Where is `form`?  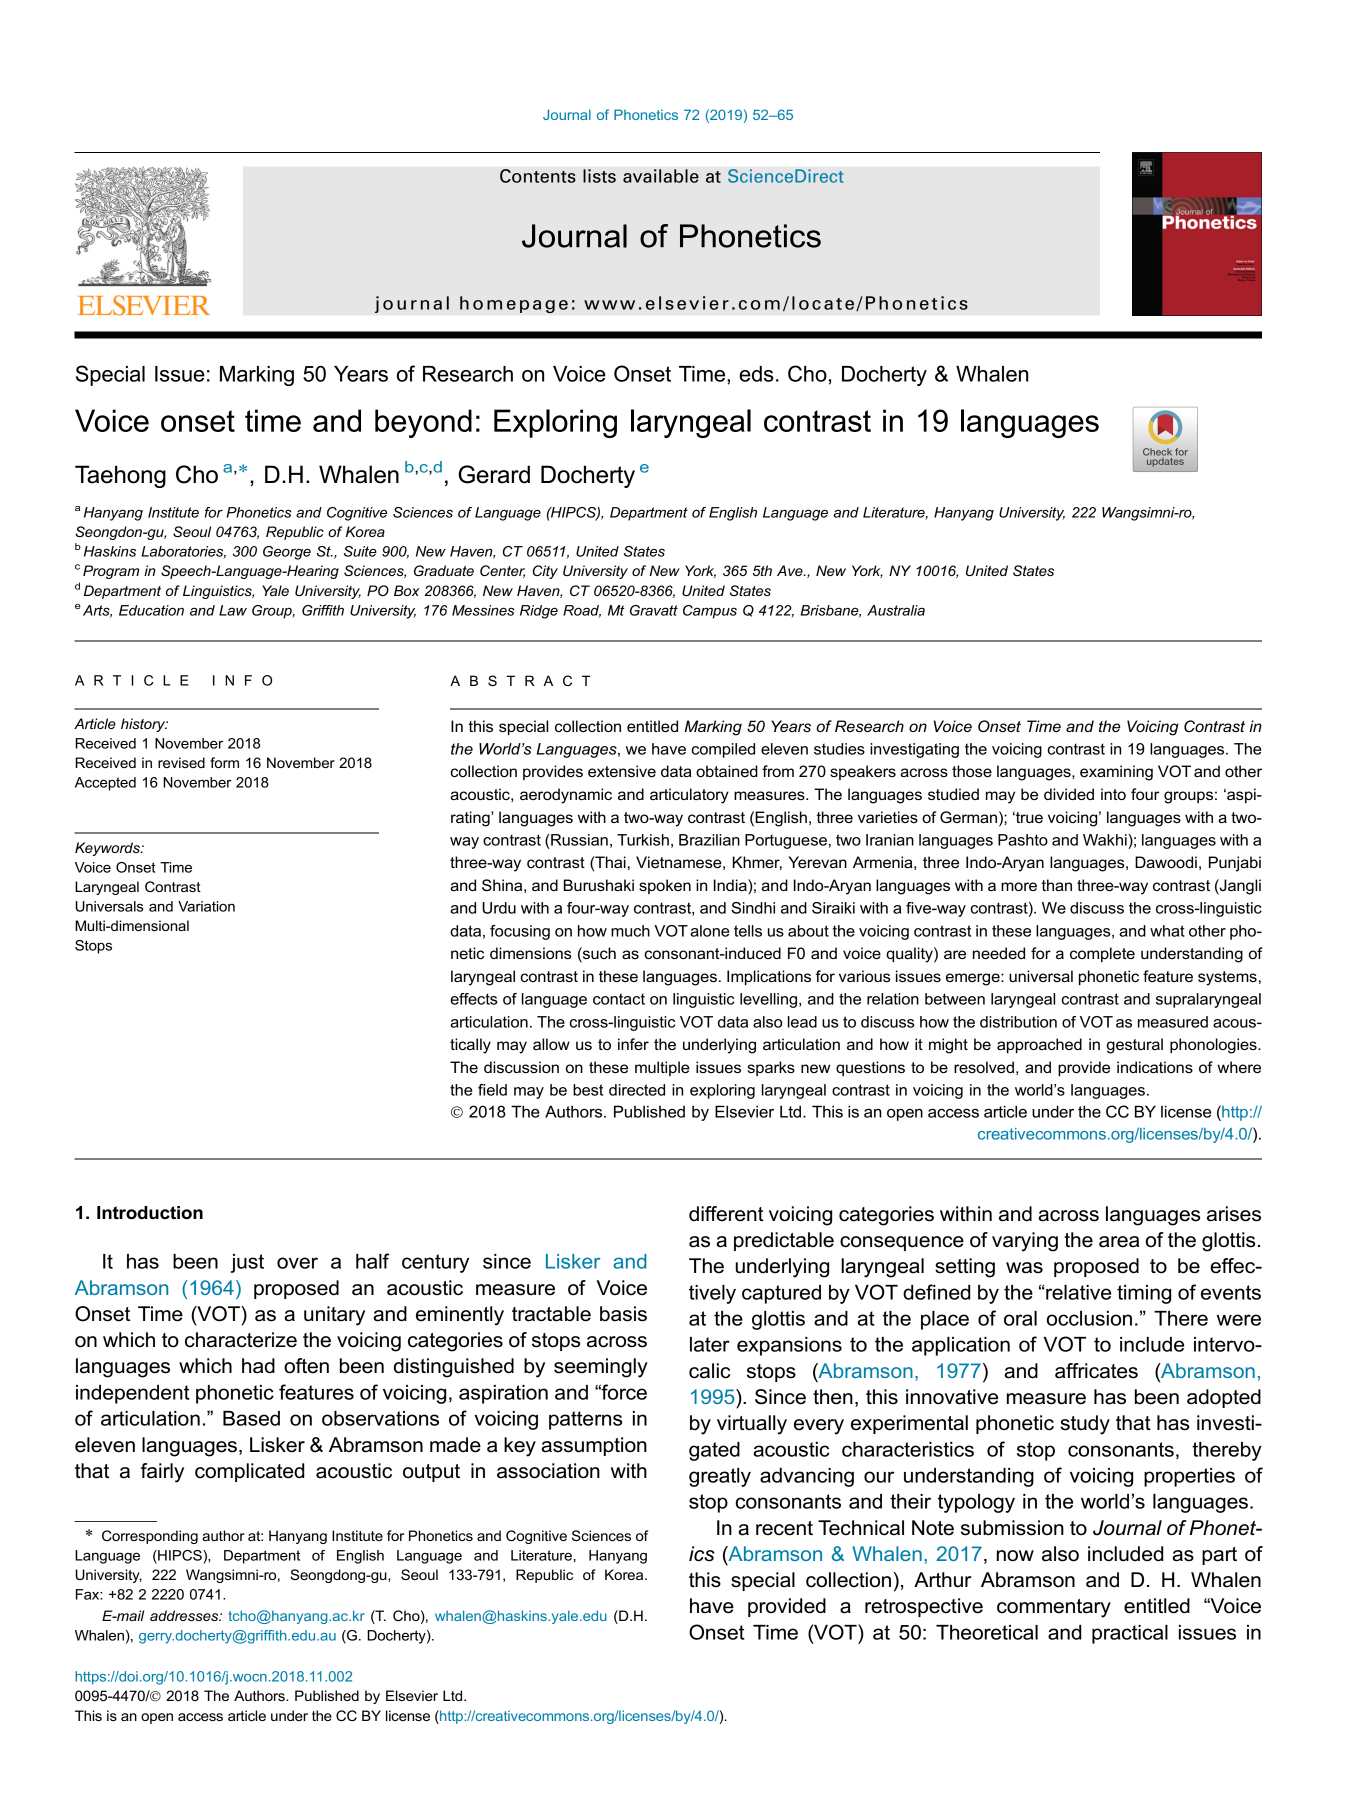 form is located at coordinates (224, 762).
